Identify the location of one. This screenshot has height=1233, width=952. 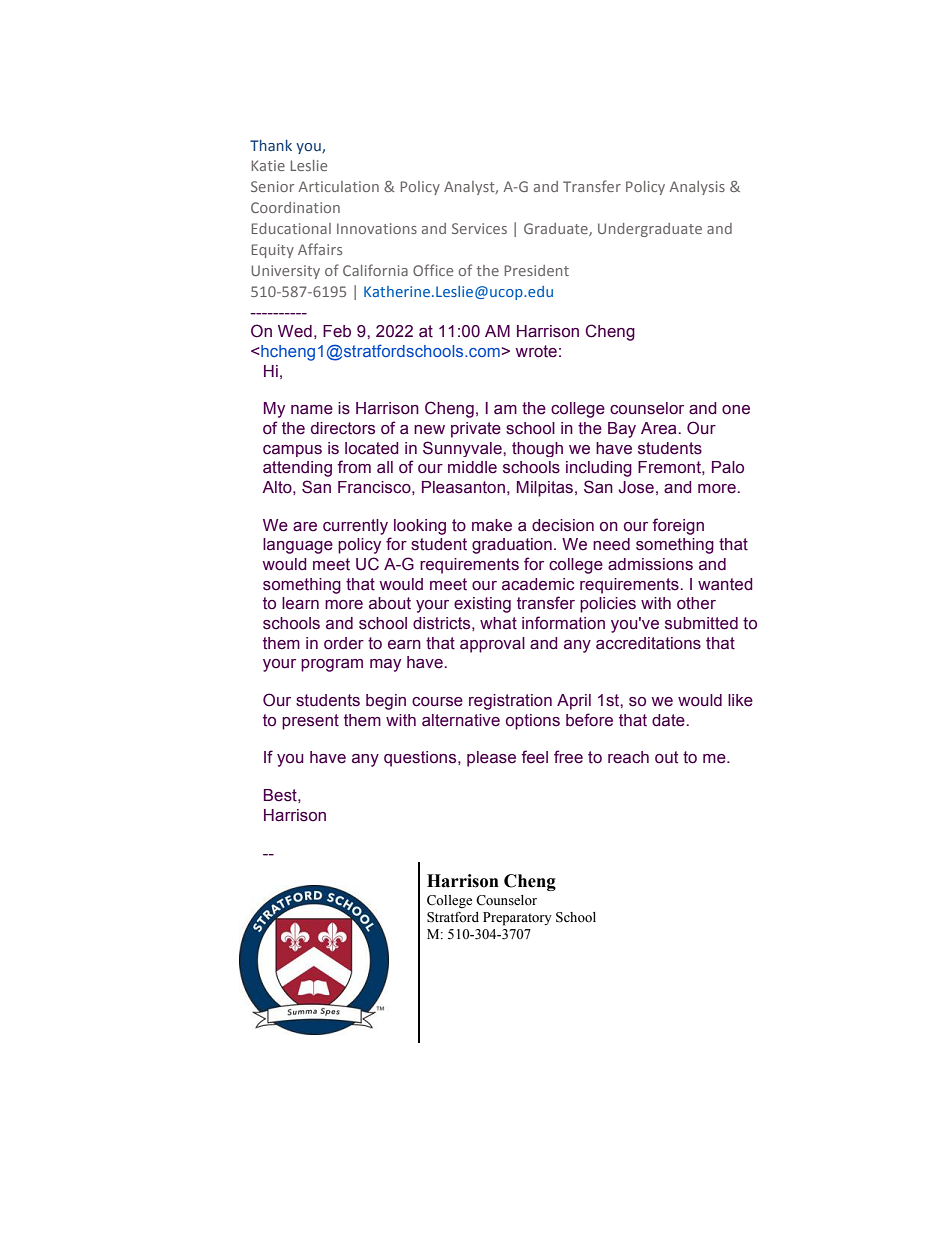
(736, 410).
